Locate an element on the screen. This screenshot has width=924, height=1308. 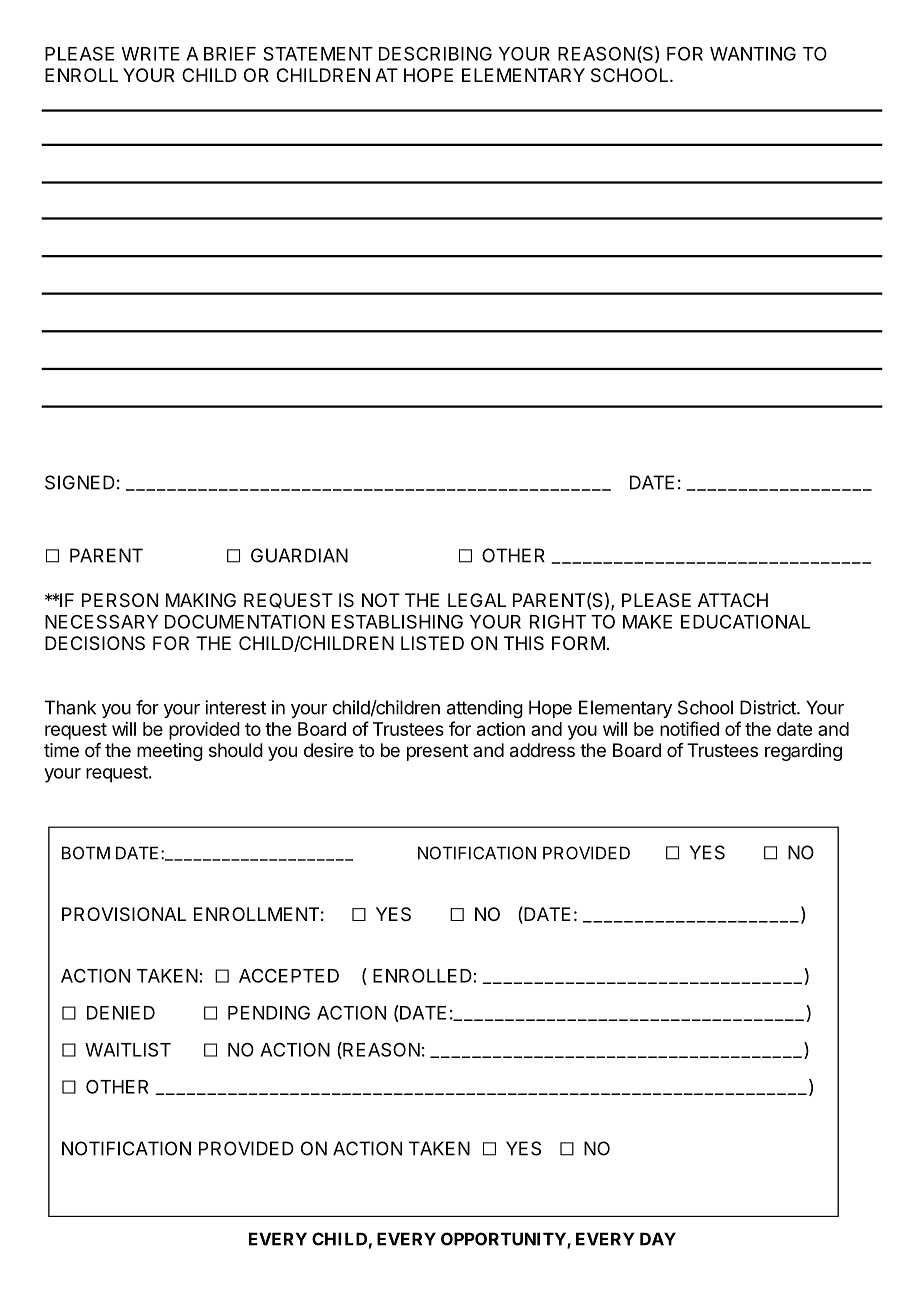
regarding is located at coordinates (803, 752).
